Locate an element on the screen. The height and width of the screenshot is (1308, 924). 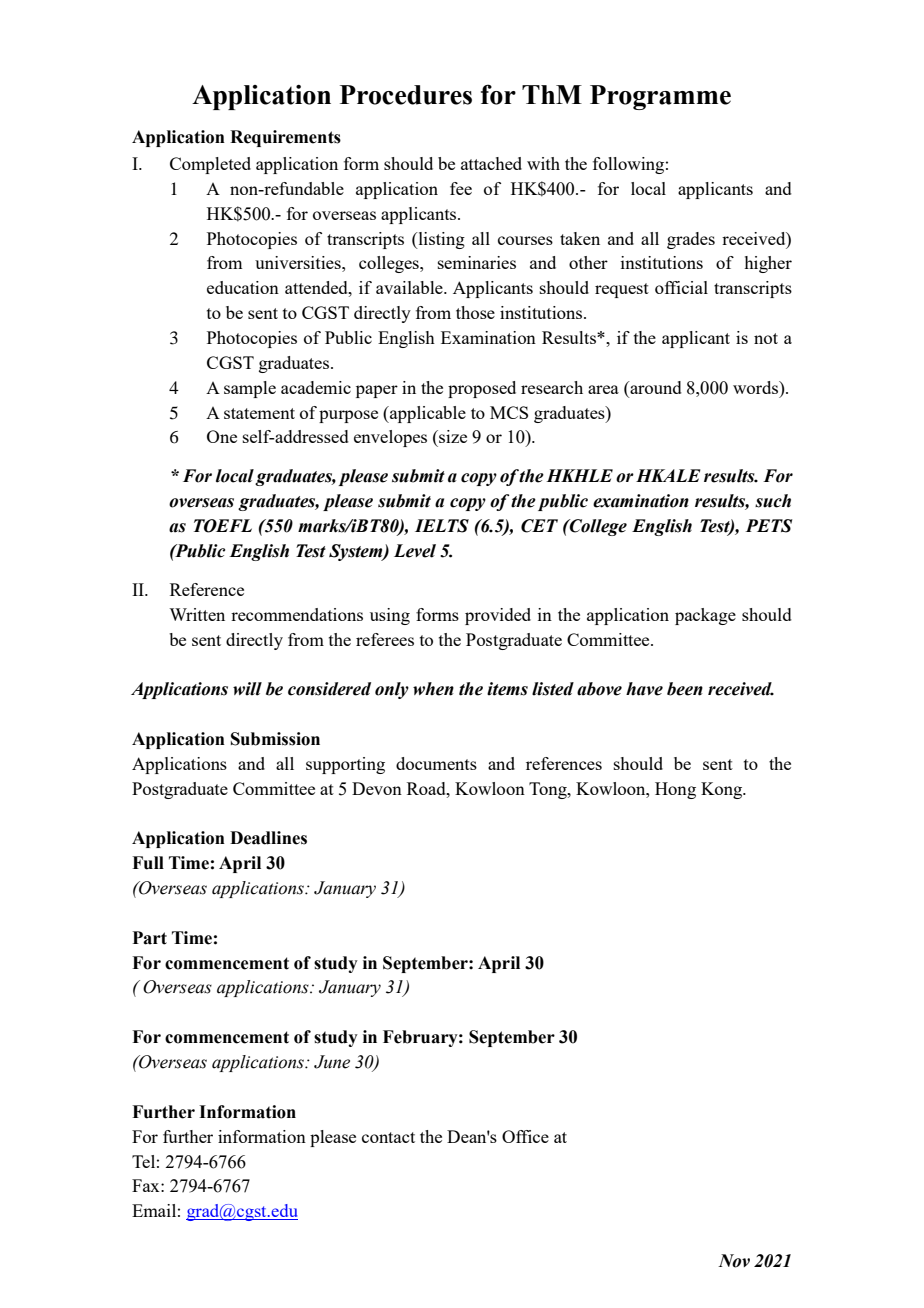
Programme is located at coordinates (660, 97).
